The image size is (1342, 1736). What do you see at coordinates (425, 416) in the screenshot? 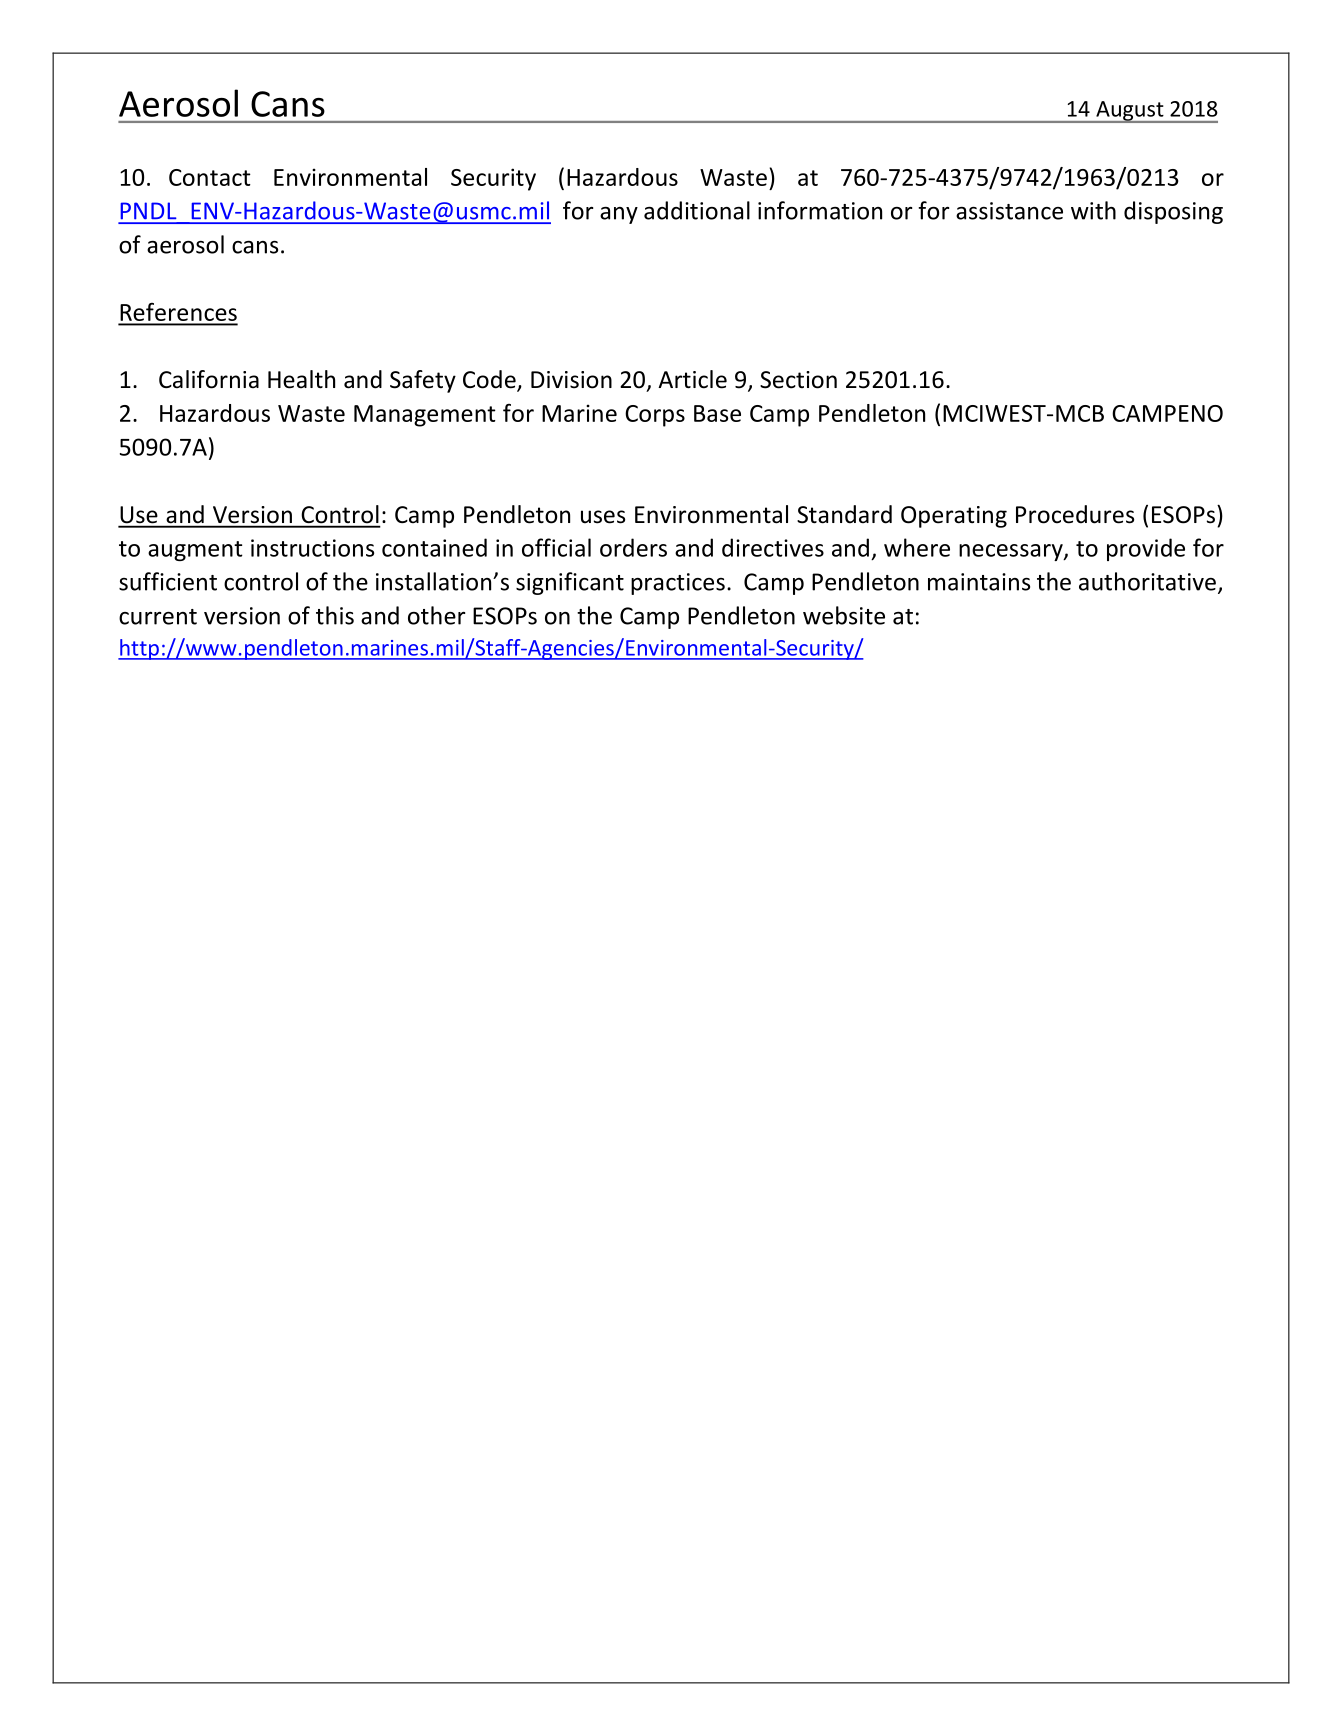
I see `Management` at bounding box center [425, 416].
